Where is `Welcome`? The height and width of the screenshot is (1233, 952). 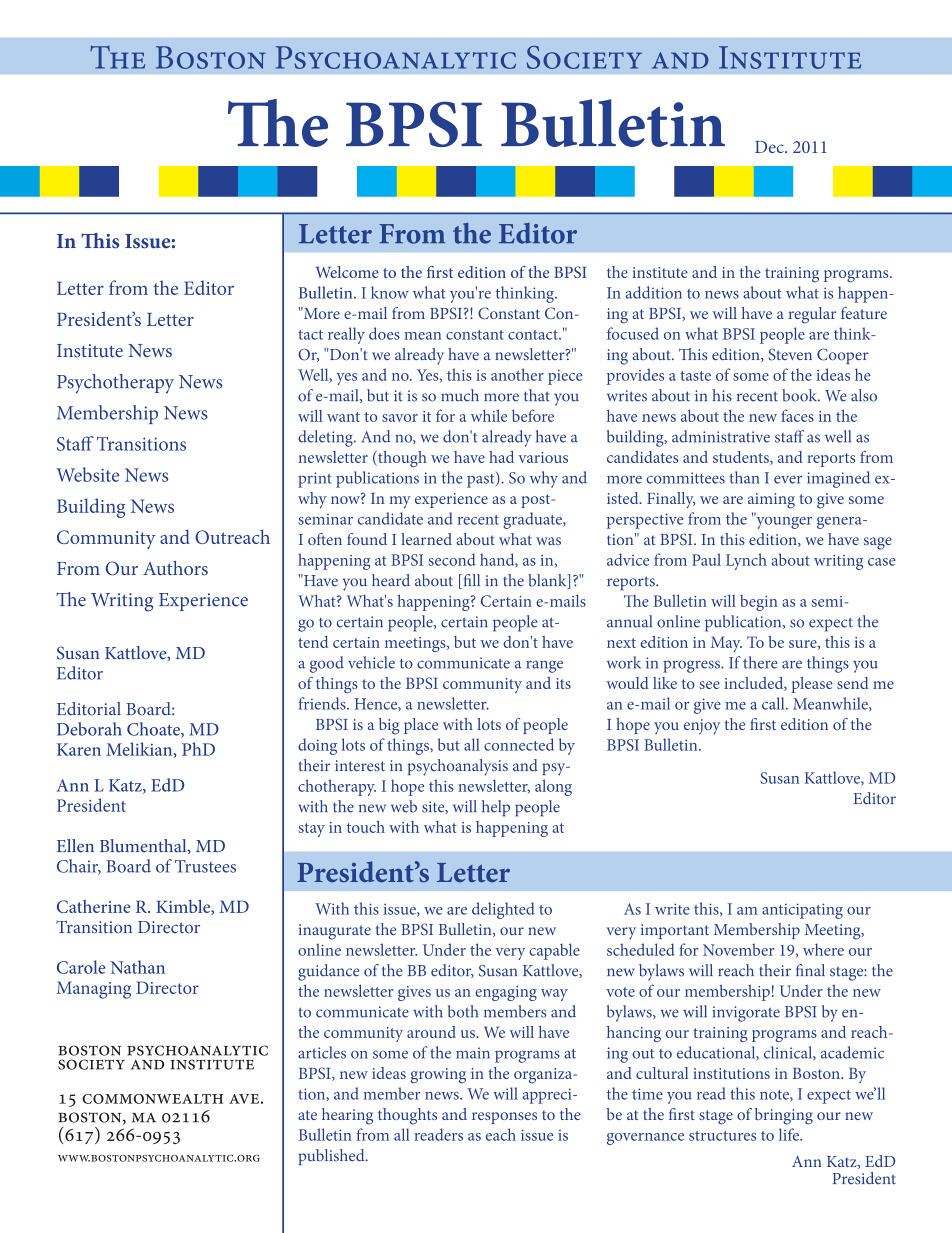 Welcome is located at coordinates (347, 272).
